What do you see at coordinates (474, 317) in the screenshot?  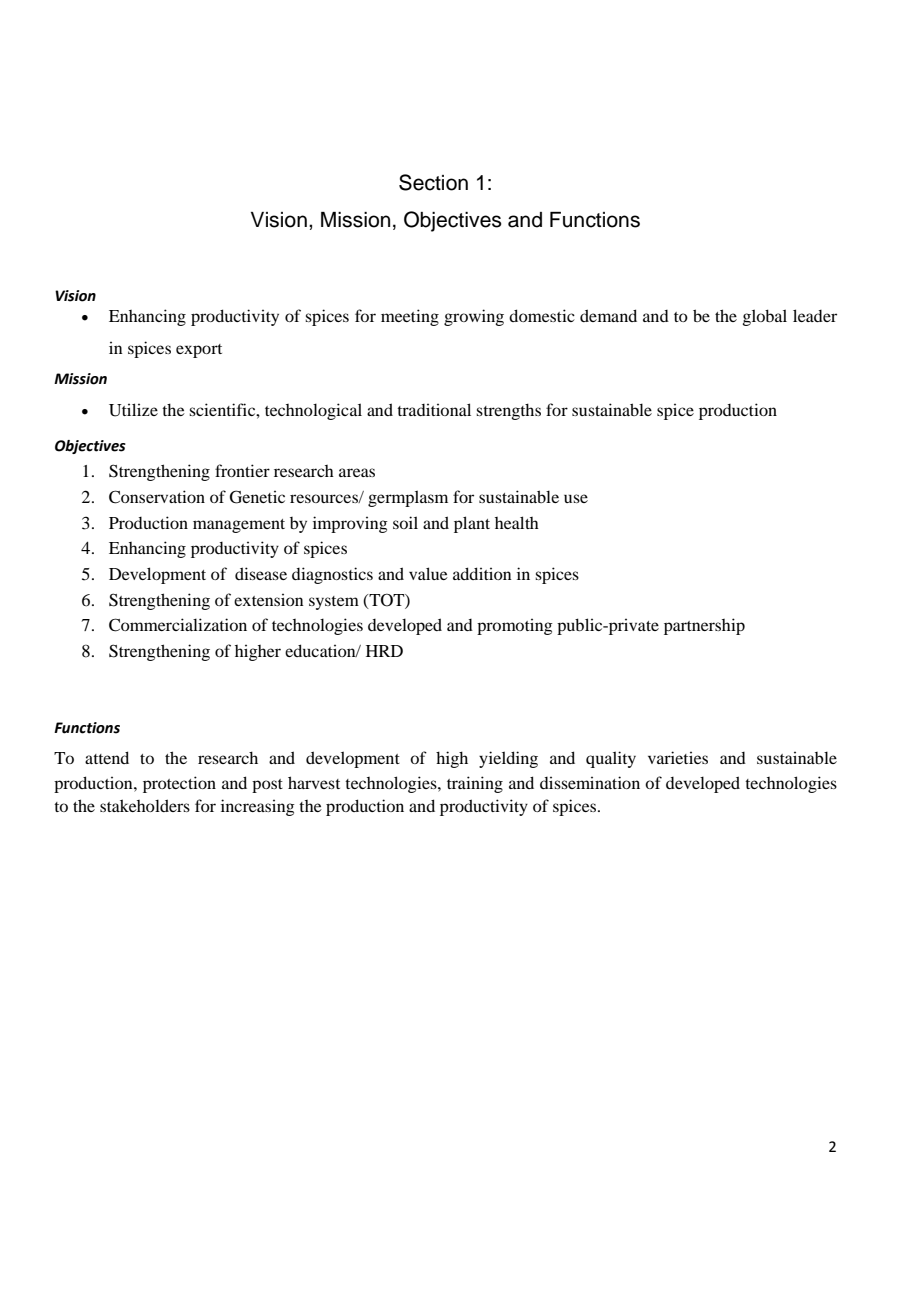 I see `growing` at bounding box center [474, 317].
